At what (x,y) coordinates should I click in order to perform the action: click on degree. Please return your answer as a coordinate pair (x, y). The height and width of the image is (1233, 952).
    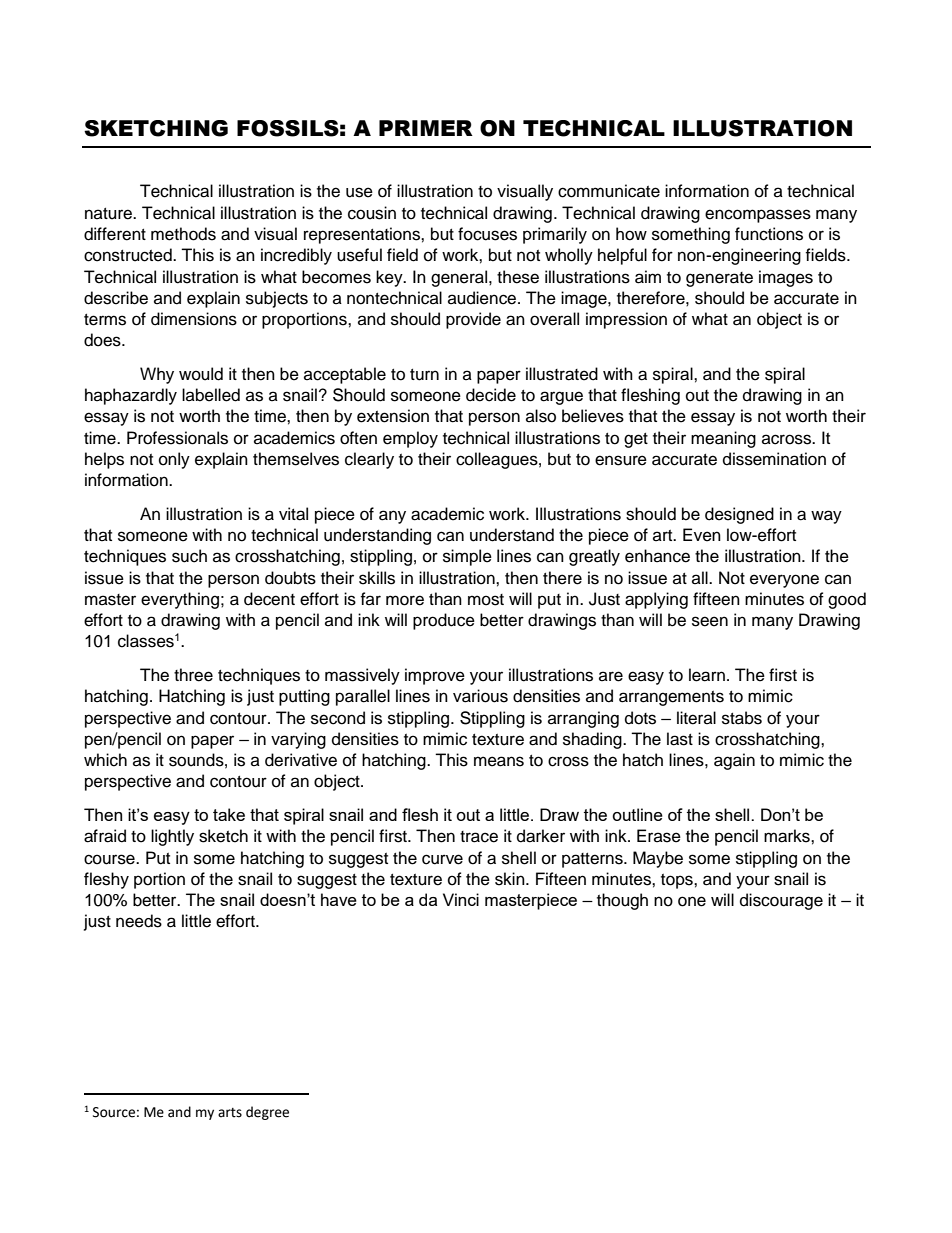
    Looking at the image, I should click on (267, 1113).
